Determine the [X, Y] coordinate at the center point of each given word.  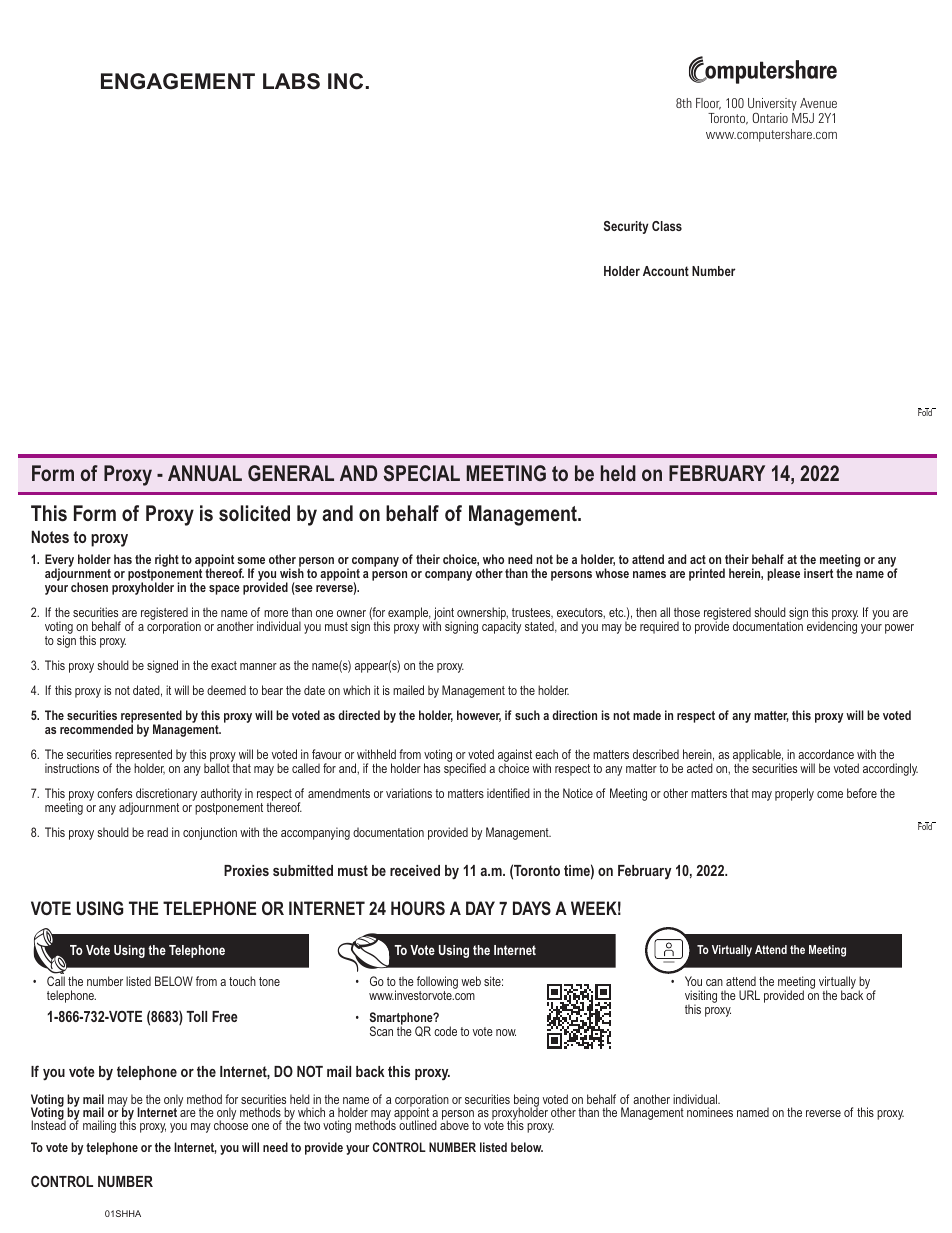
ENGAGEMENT [178, 81]
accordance [826, 754]
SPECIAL [422, 473]
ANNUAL [205, 473]
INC [345, 81]
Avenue [818, 103]
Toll [196, 1016]
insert [818, 573]
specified [465, 768]
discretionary [166, 796]
